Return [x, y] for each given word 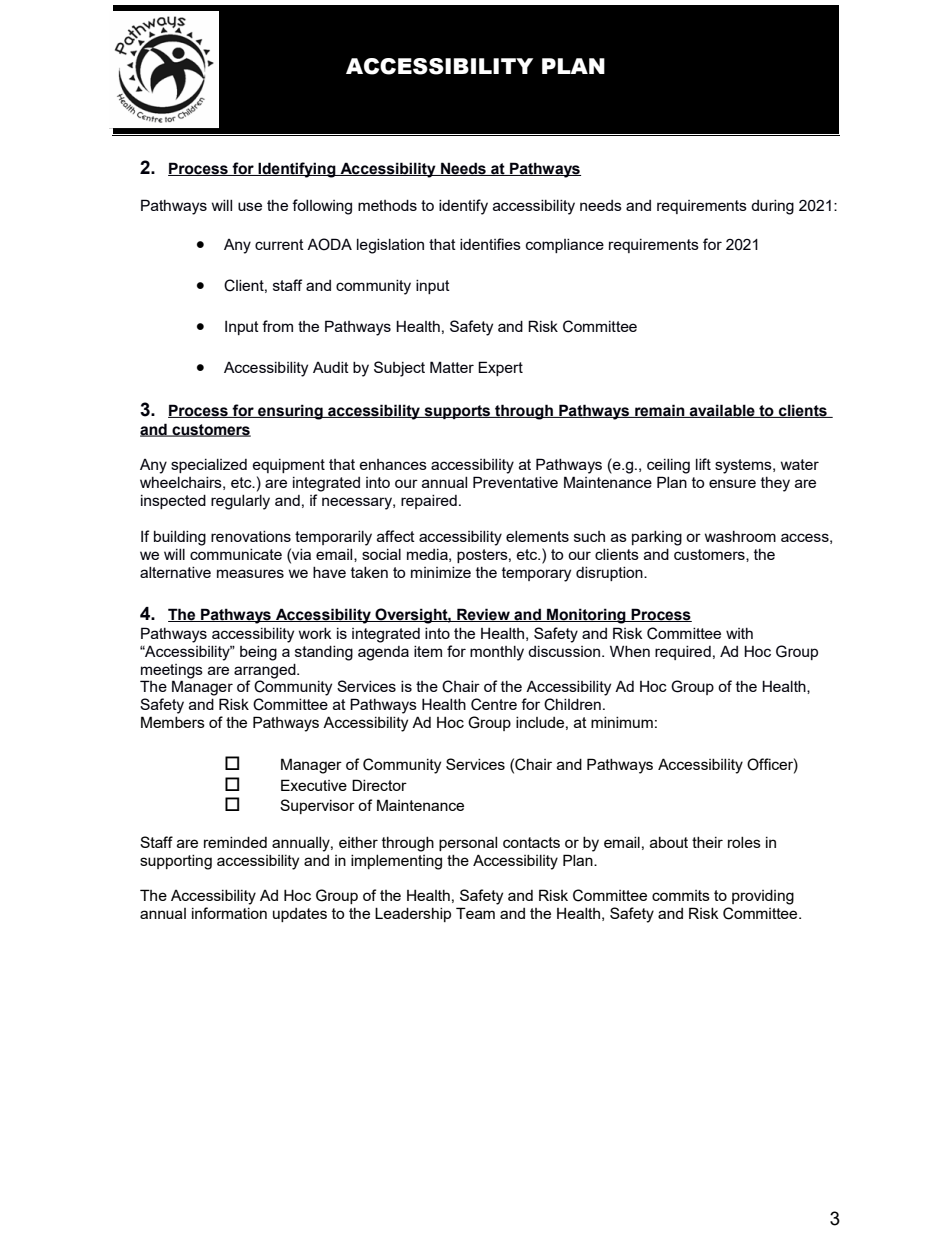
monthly [497, 653]
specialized [209, 466]
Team [475, 913]
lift [703, 464]
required [683, 653]
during [772, 207]
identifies [490, 244]
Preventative [515, 482]
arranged [266, 671]
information [229, 913]
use [250, 206]
